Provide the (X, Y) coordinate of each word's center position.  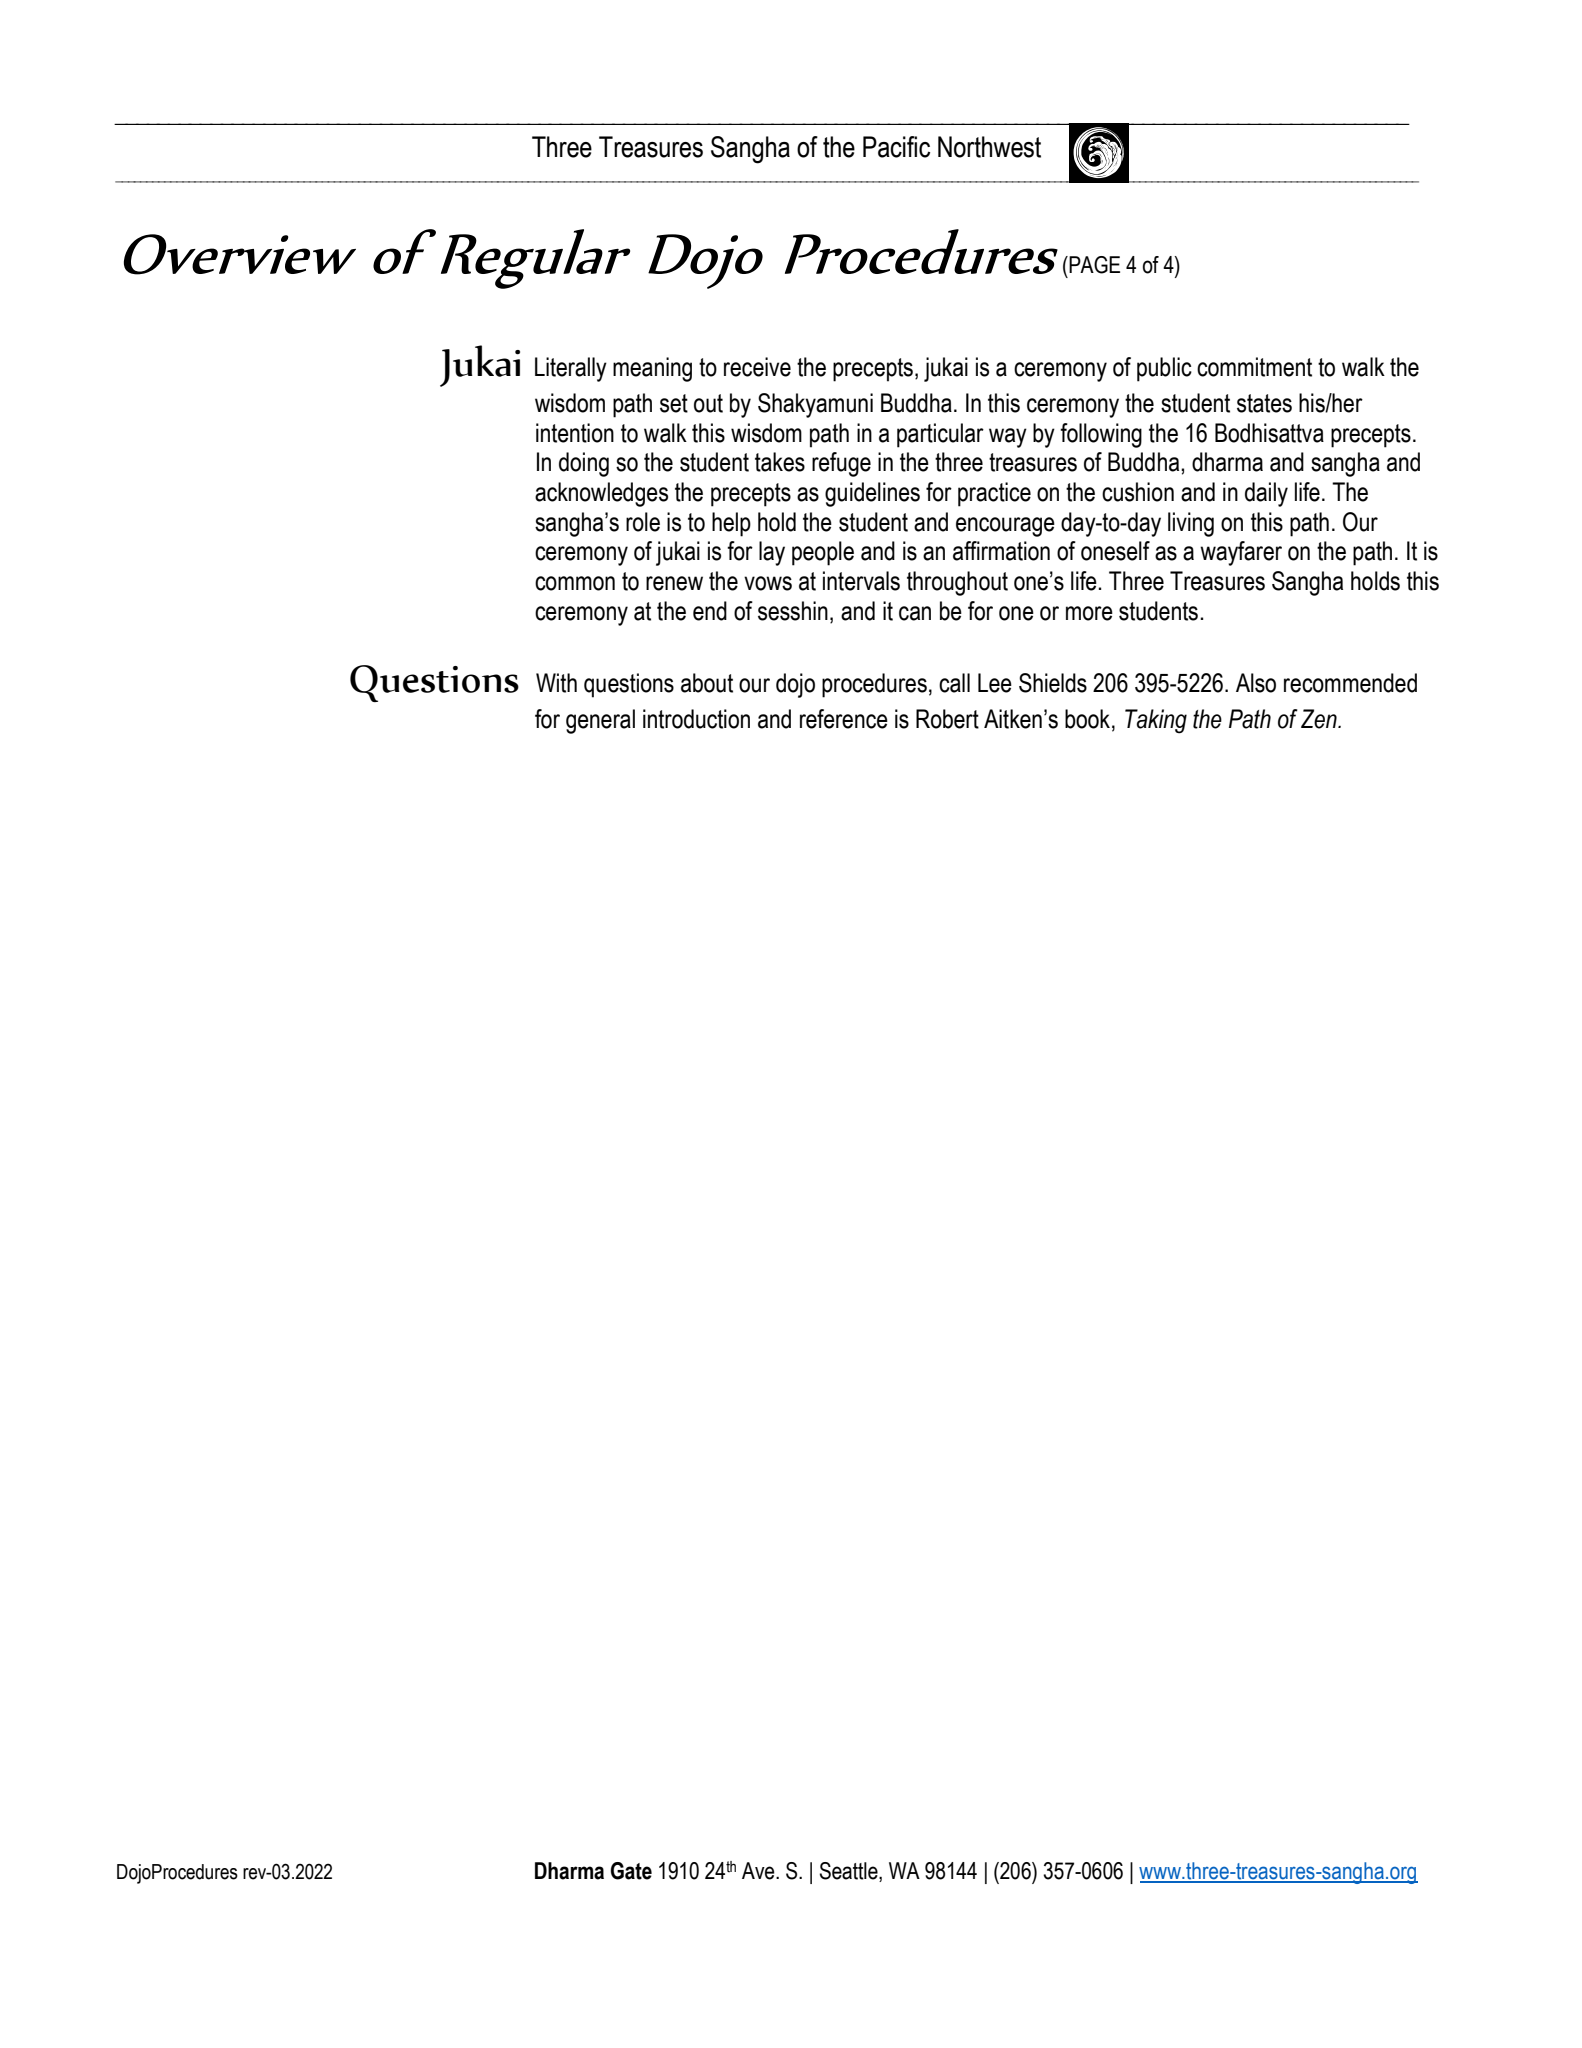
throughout (957, 583)
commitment (1254, 367)
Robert (947, 719)
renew (674, 583)
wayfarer (1241, 553)
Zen (1320, 719)
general (600, 721)
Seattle (850, 1871)
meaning (652, 369)
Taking (1156, 721)
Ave (759, 1871)
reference (844, 719)
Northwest (989, 147)
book (1089, 719)
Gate (631, 1871)
